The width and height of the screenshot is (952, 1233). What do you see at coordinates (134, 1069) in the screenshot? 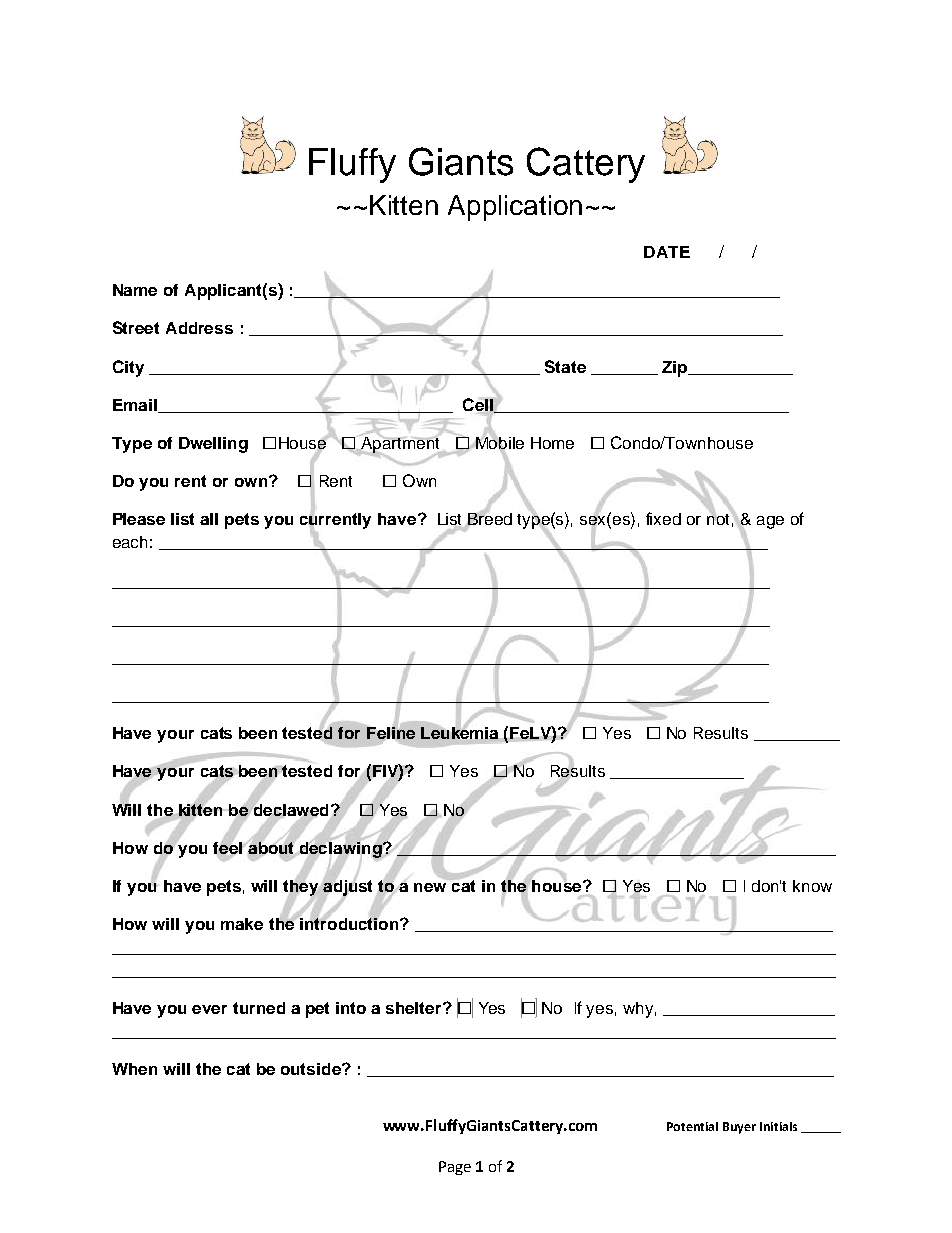
I see `When` at bounding box center [134, 1069].
